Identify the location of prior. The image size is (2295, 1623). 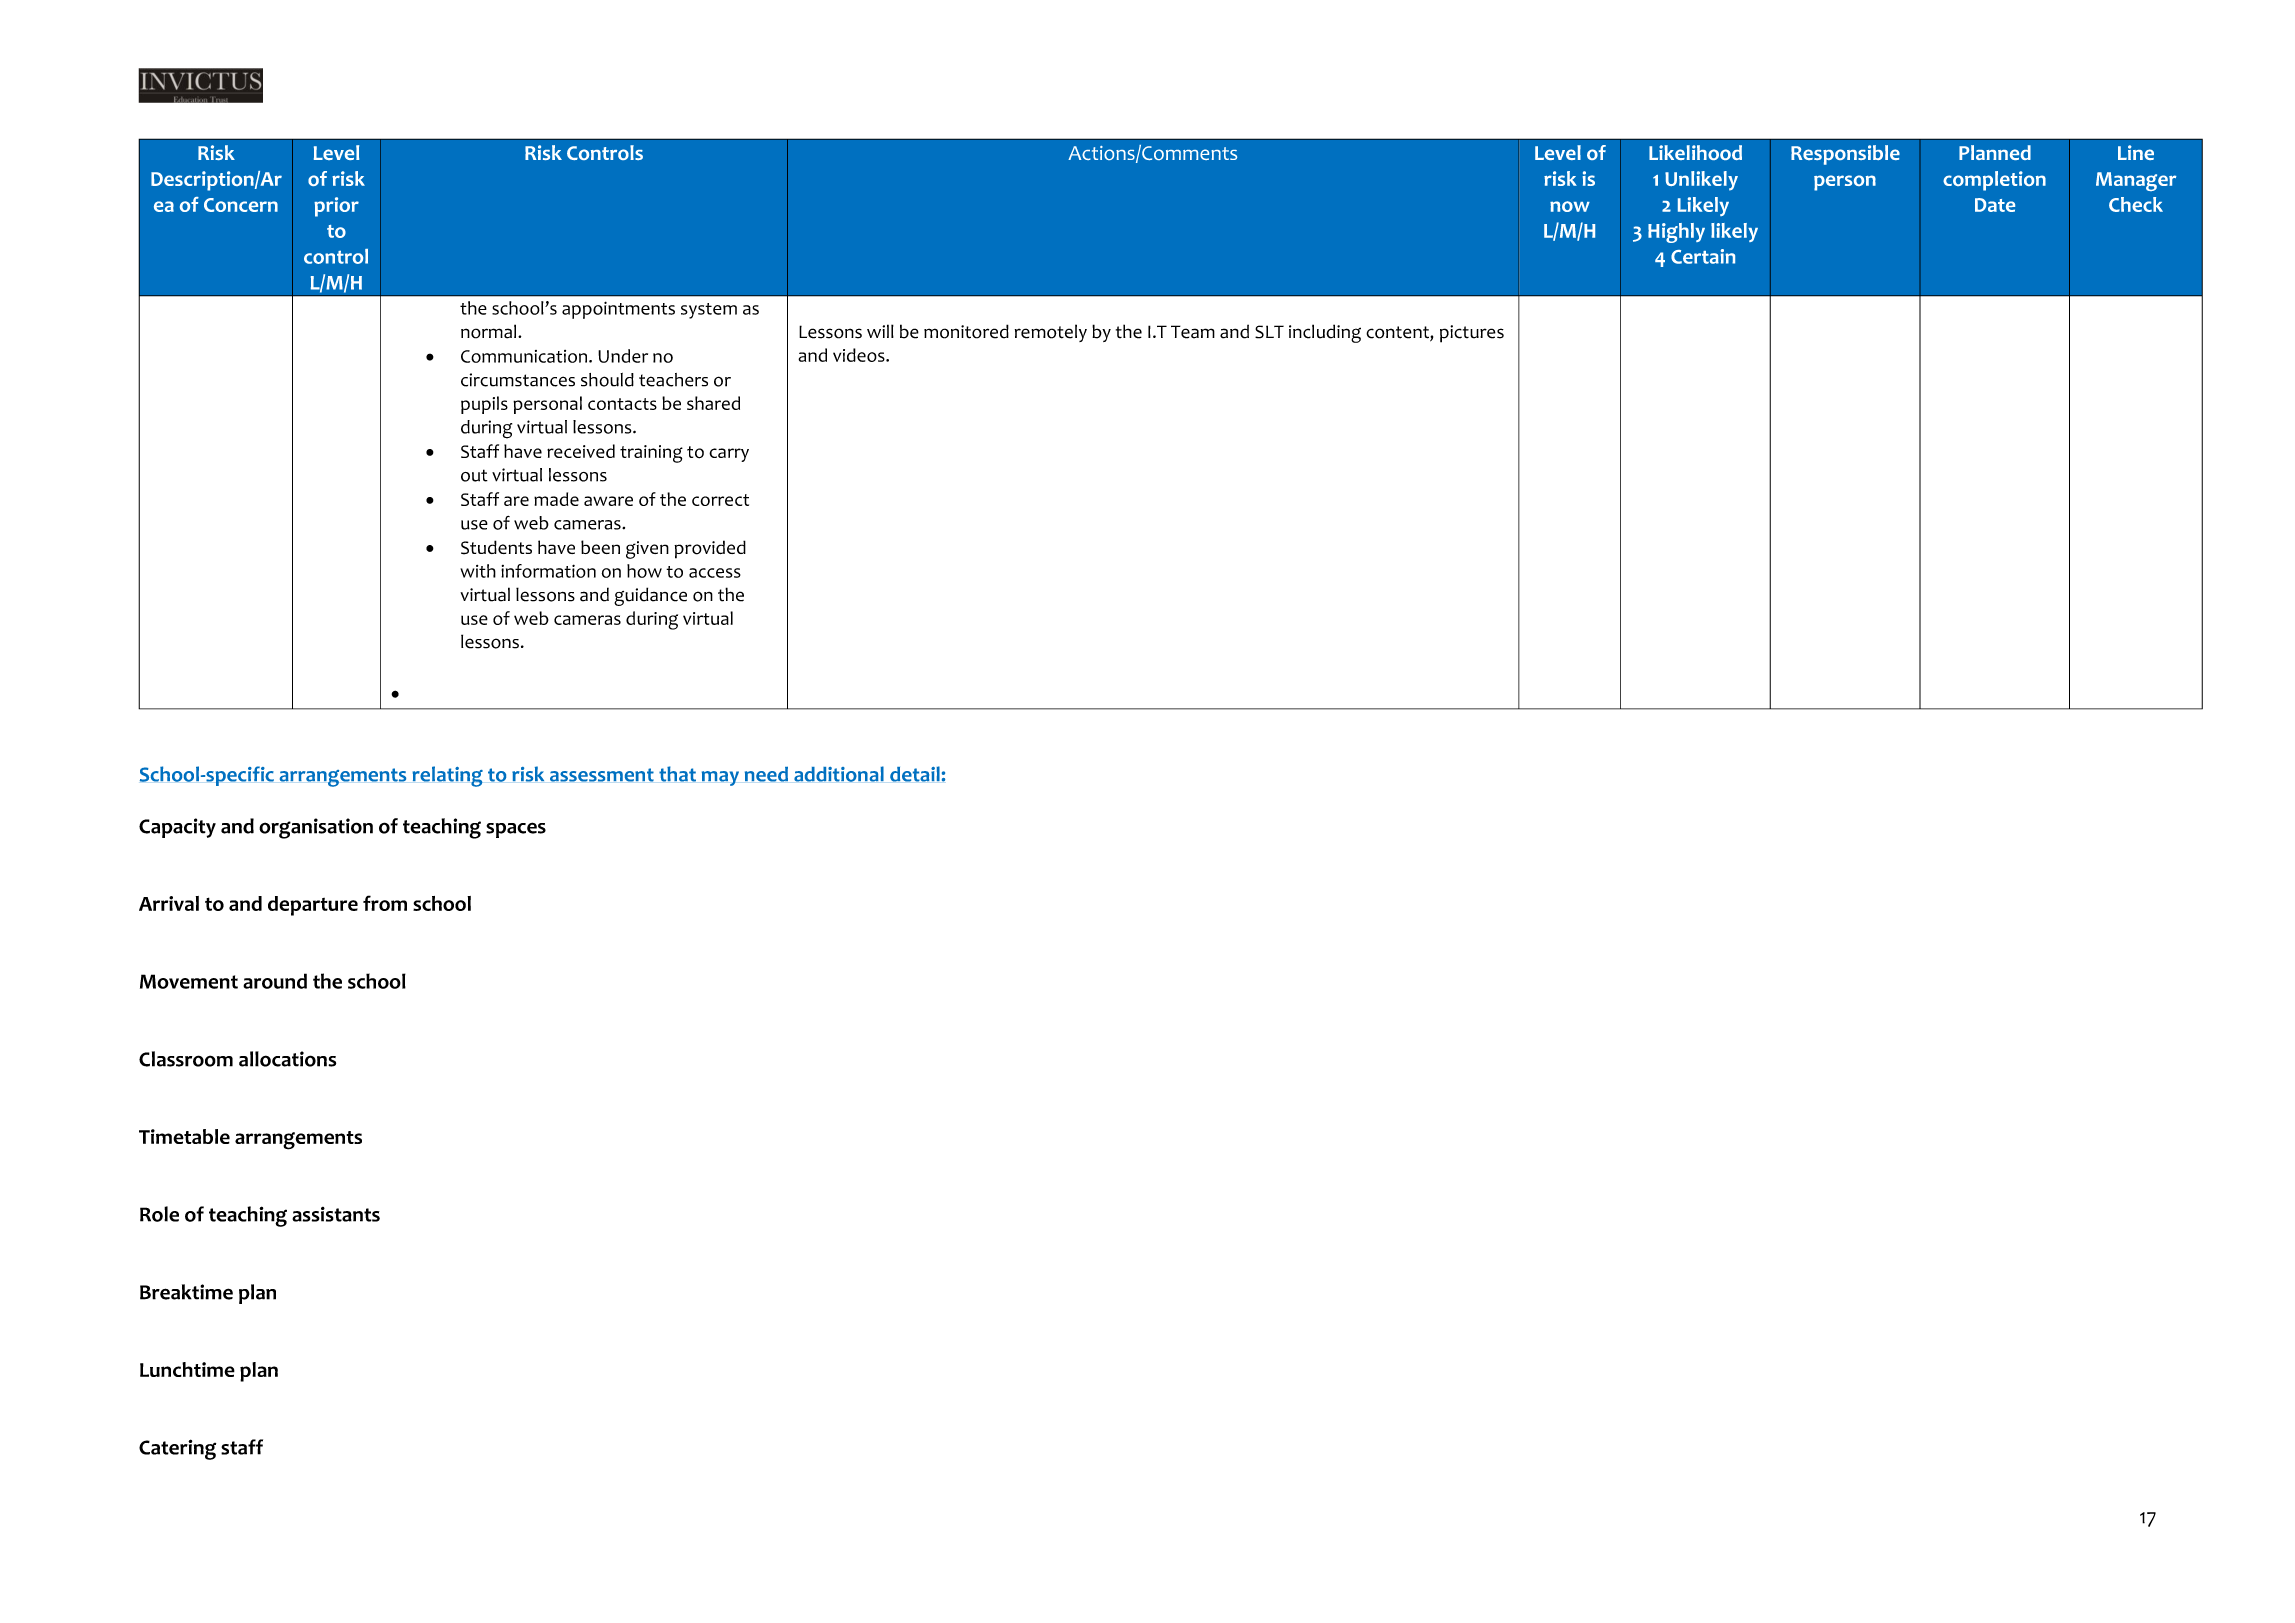
(336, 207).
